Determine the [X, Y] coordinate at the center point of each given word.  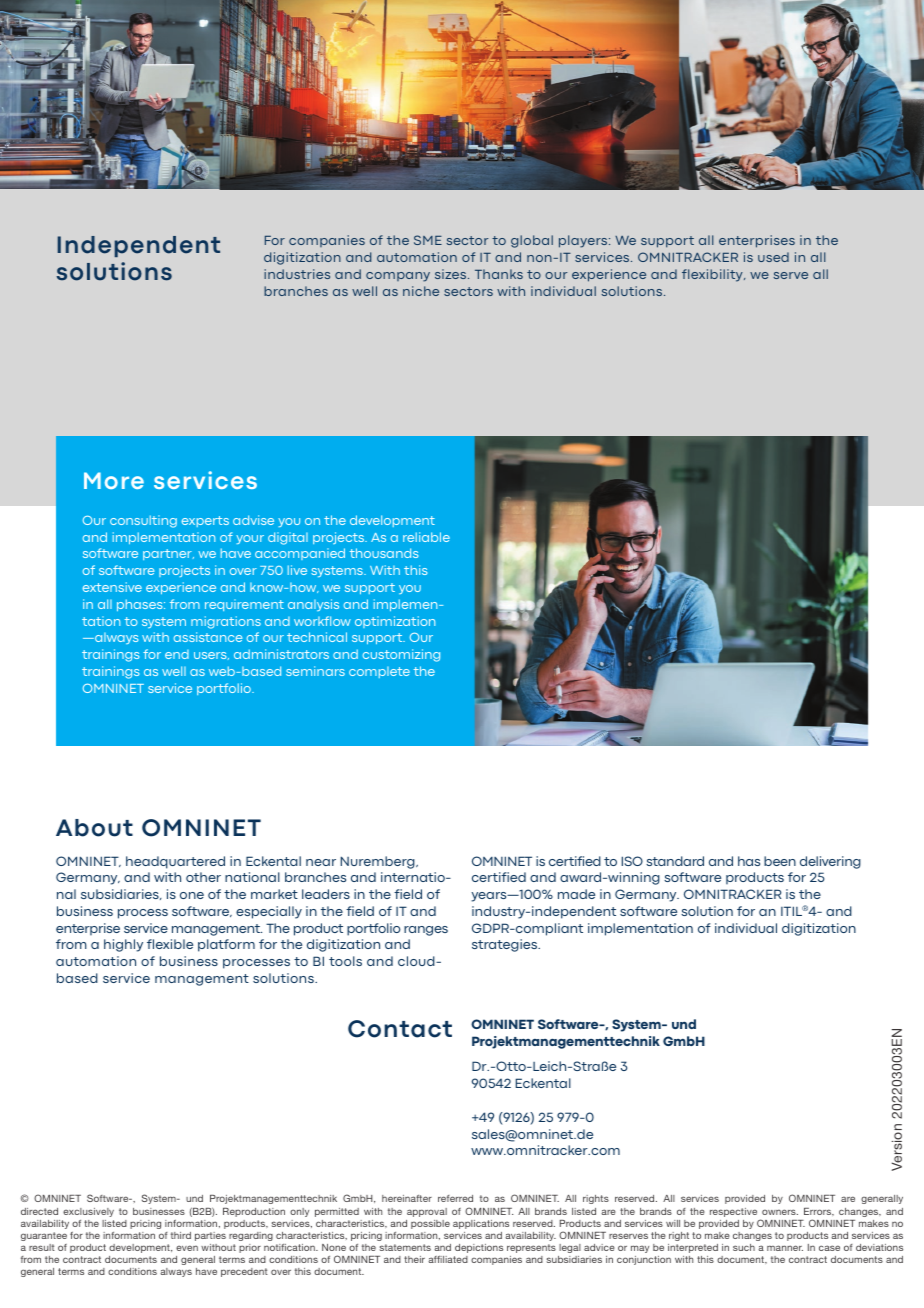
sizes [452, 274]
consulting [143, 521]
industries [297, 274]
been [780, 861]
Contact [400, 1029]
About [94, 828]
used [773, 257]
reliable [426, 537]
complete [379, 672]
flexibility [713, 275]
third [181, 1235]
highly [123, 945]
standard [675, 861]
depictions [479, 1248]
